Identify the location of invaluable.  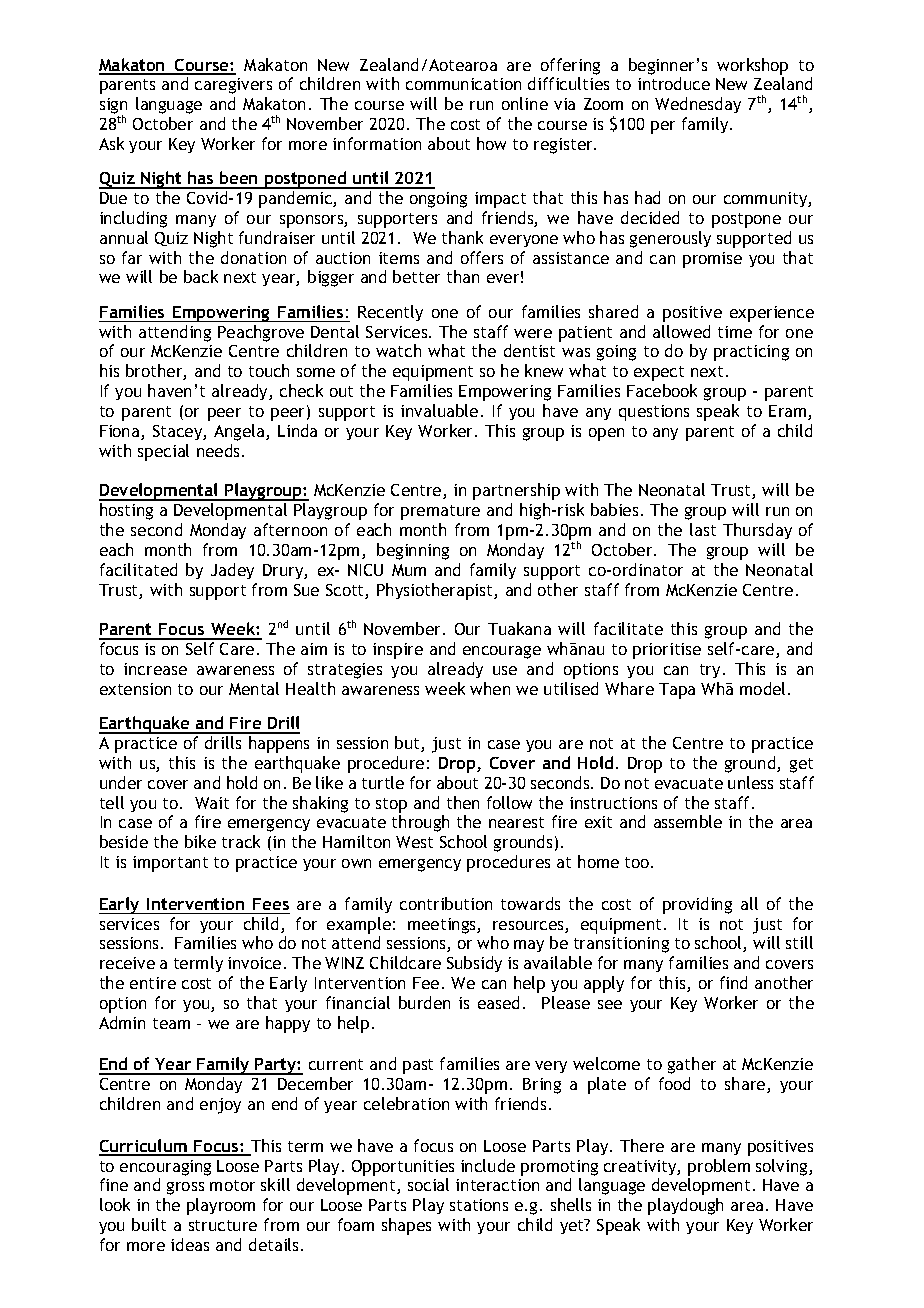
(439, 410).
